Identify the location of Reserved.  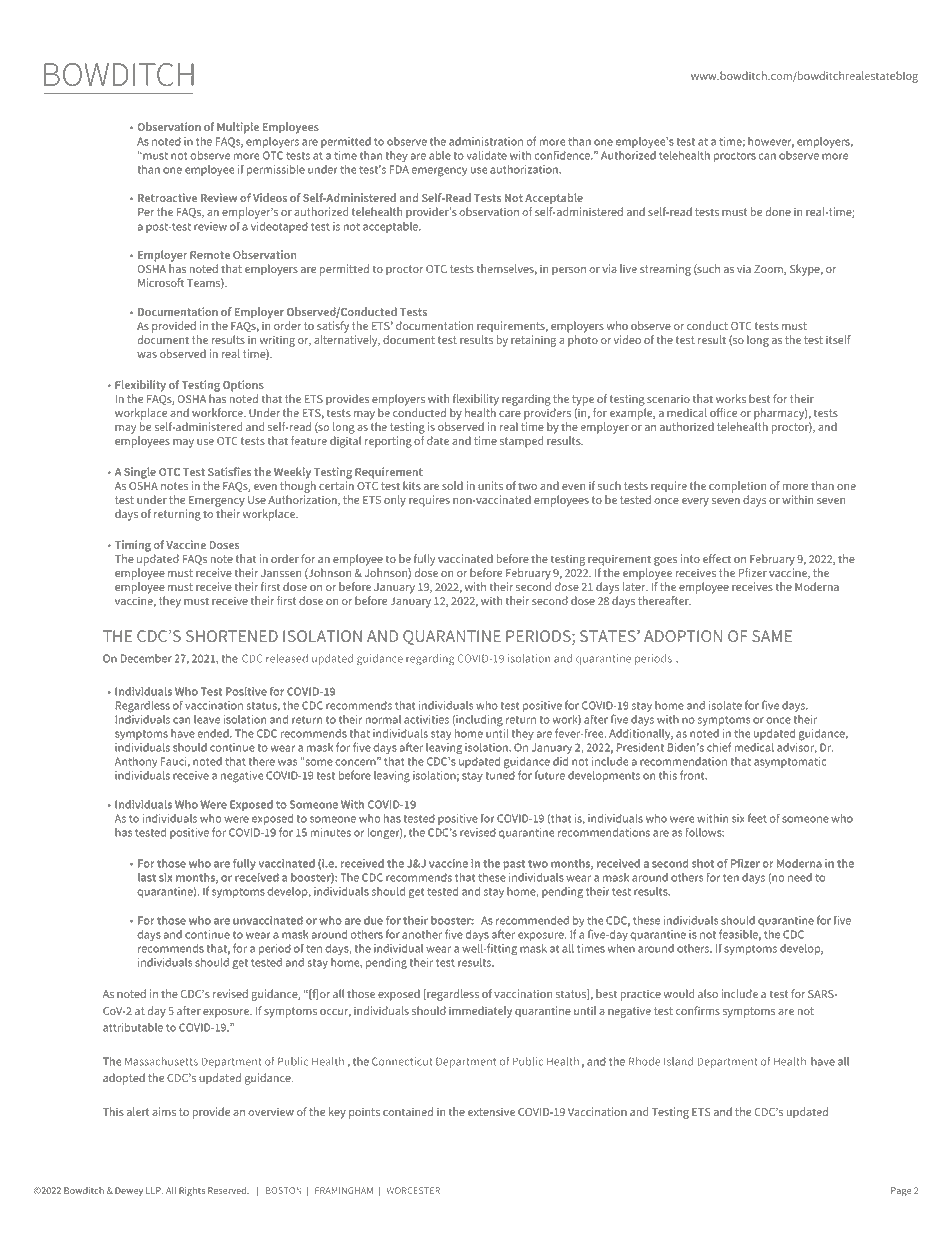
(228, 1190).
